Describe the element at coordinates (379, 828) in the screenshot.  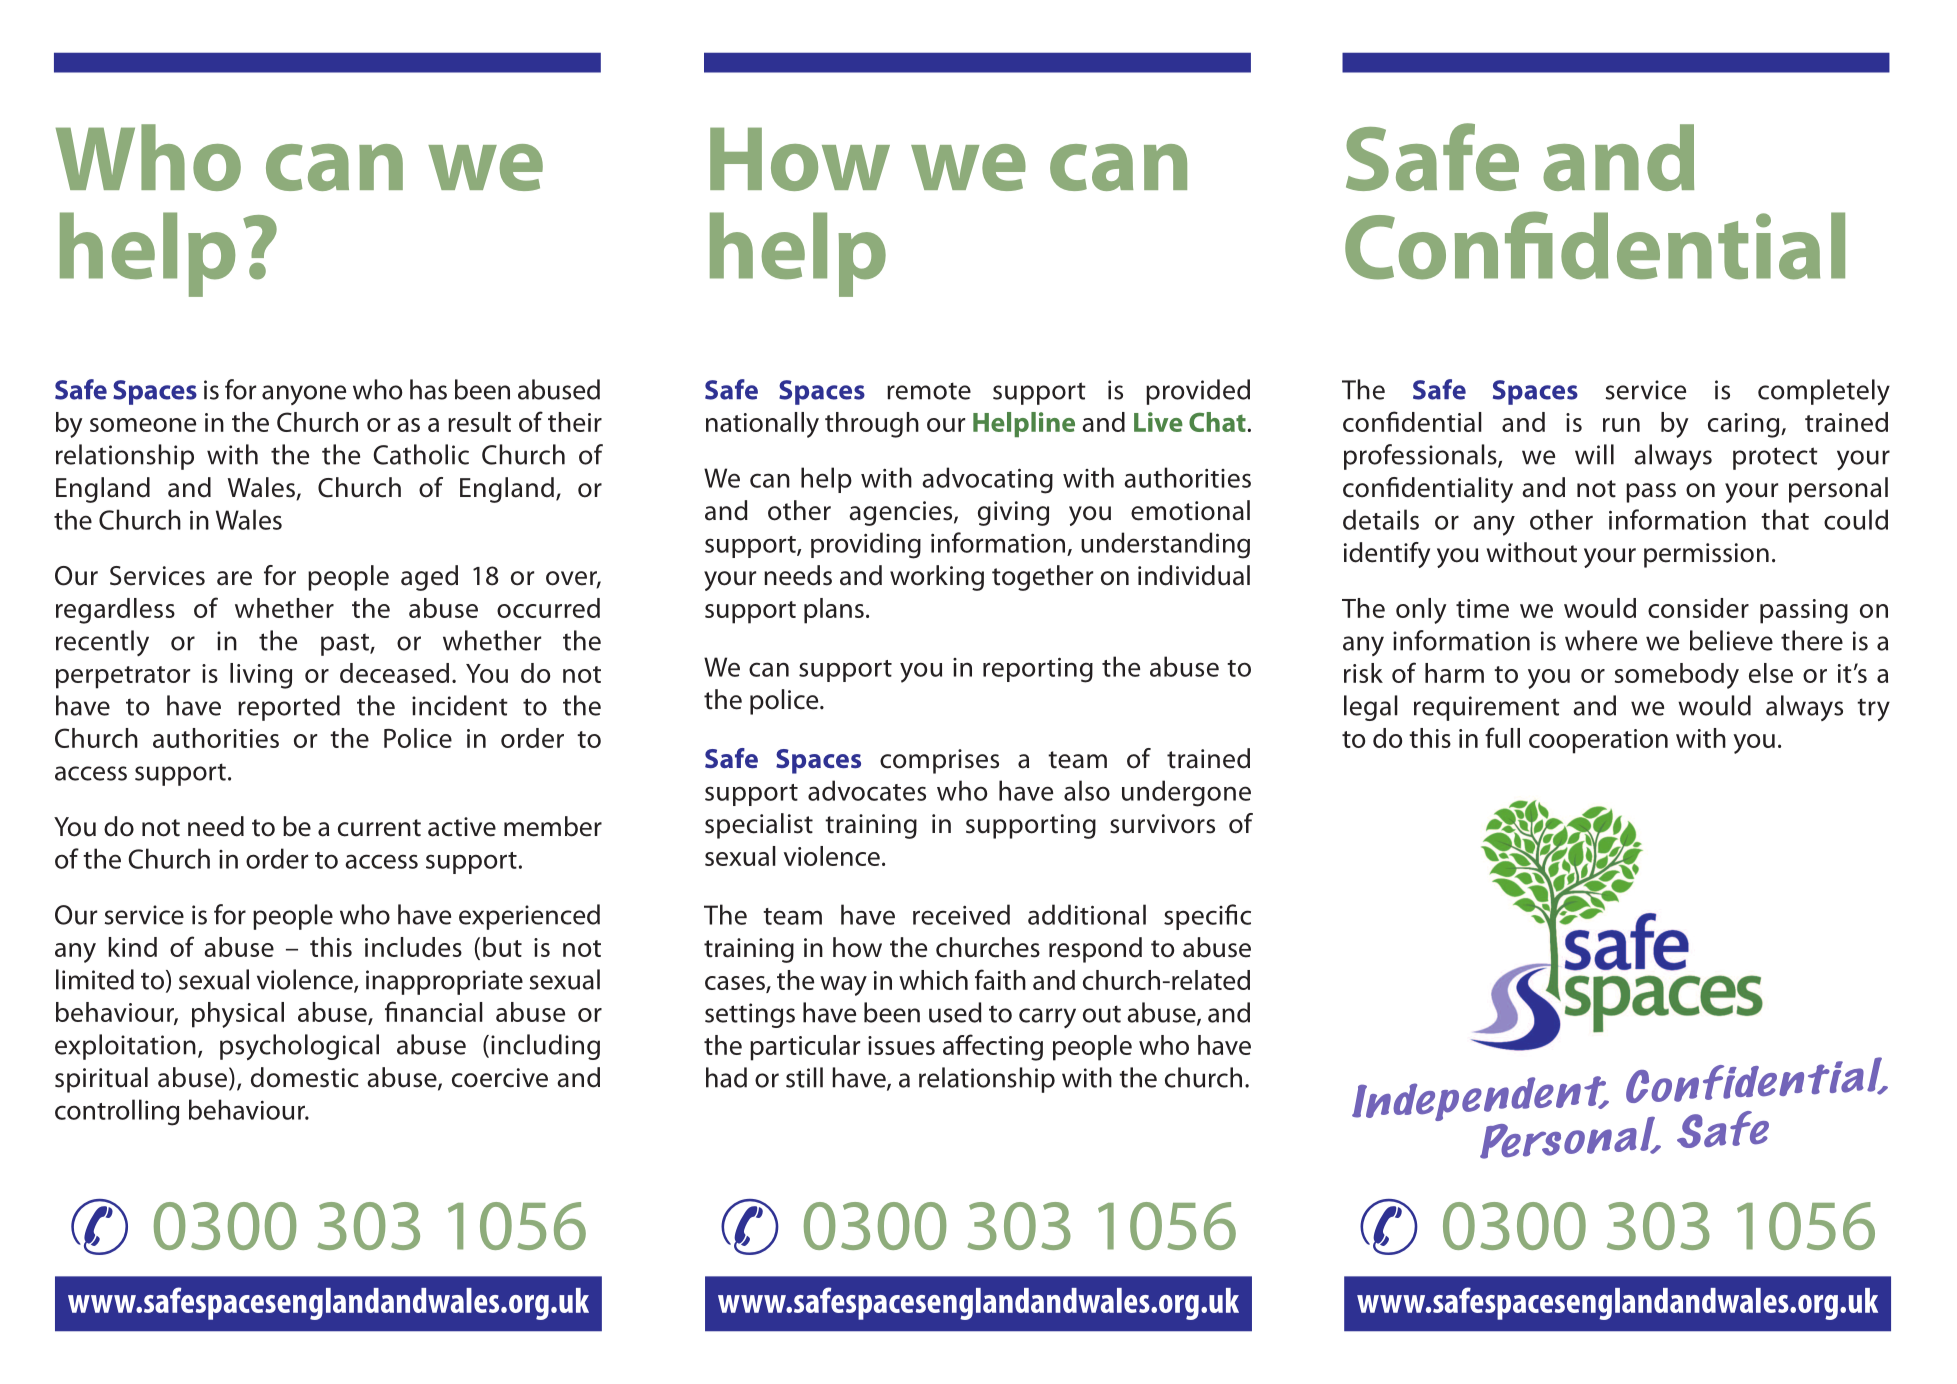
I see `current` at that location.
